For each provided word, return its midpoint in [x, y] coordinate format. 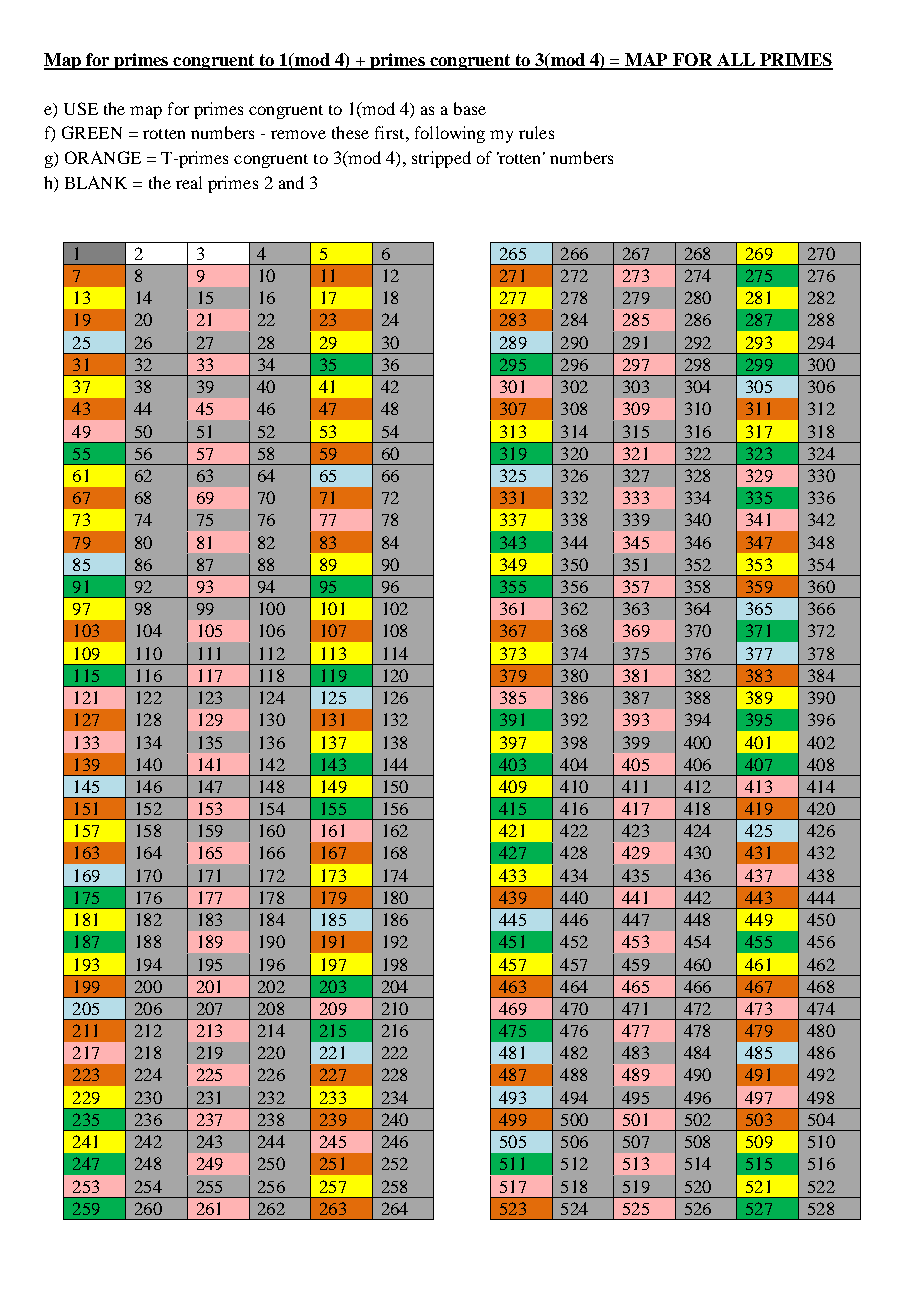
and [291, 182]
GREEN [92, 132]
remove [298, 134]
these [350, 132]
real [189, 182]
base [470, 108]
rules [536, 132]
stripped [441, 159]
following [450, 134]
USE [81, 108]
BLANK [96, 182]
